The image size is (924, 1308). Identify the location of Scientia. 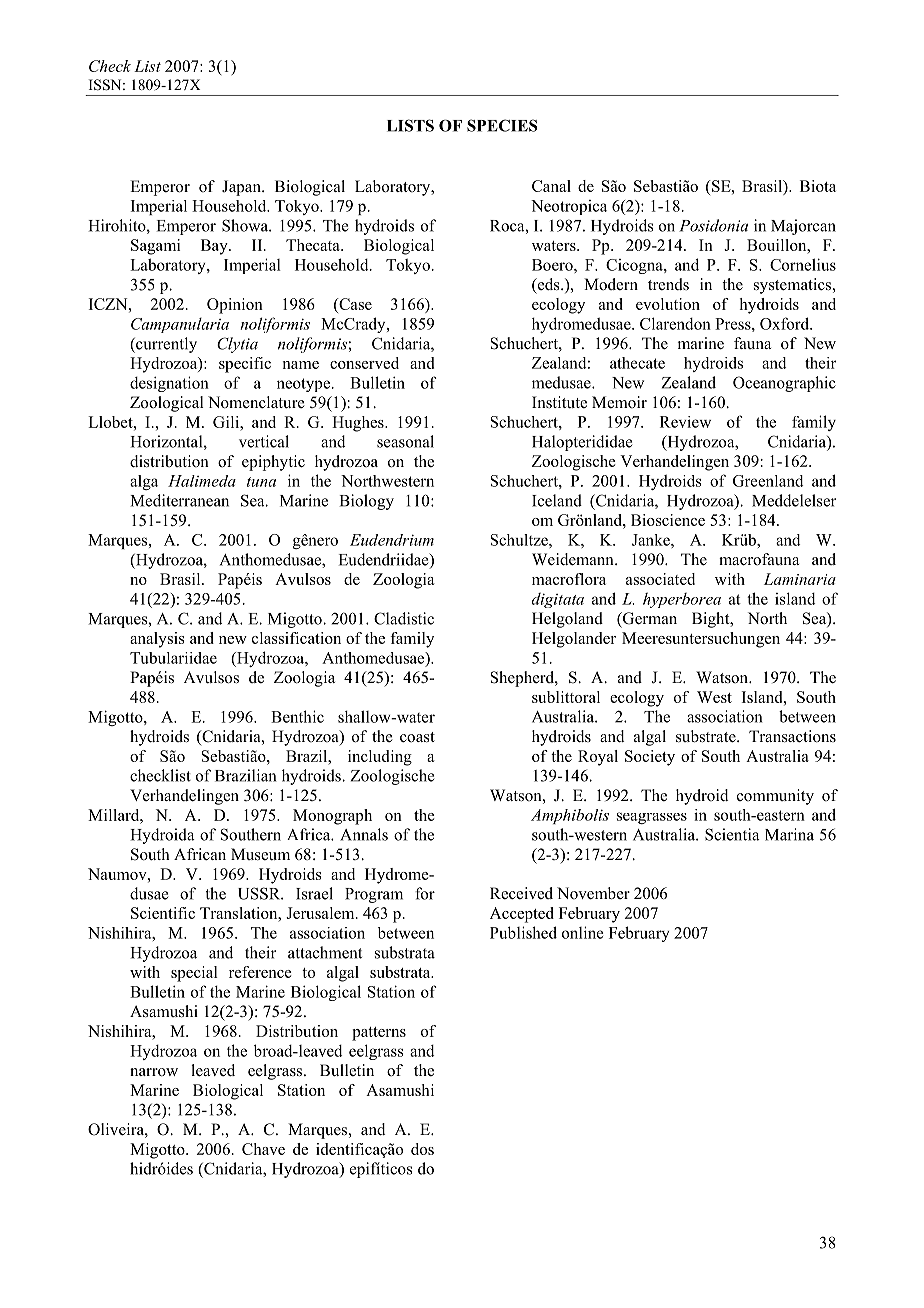
(732, 834).
